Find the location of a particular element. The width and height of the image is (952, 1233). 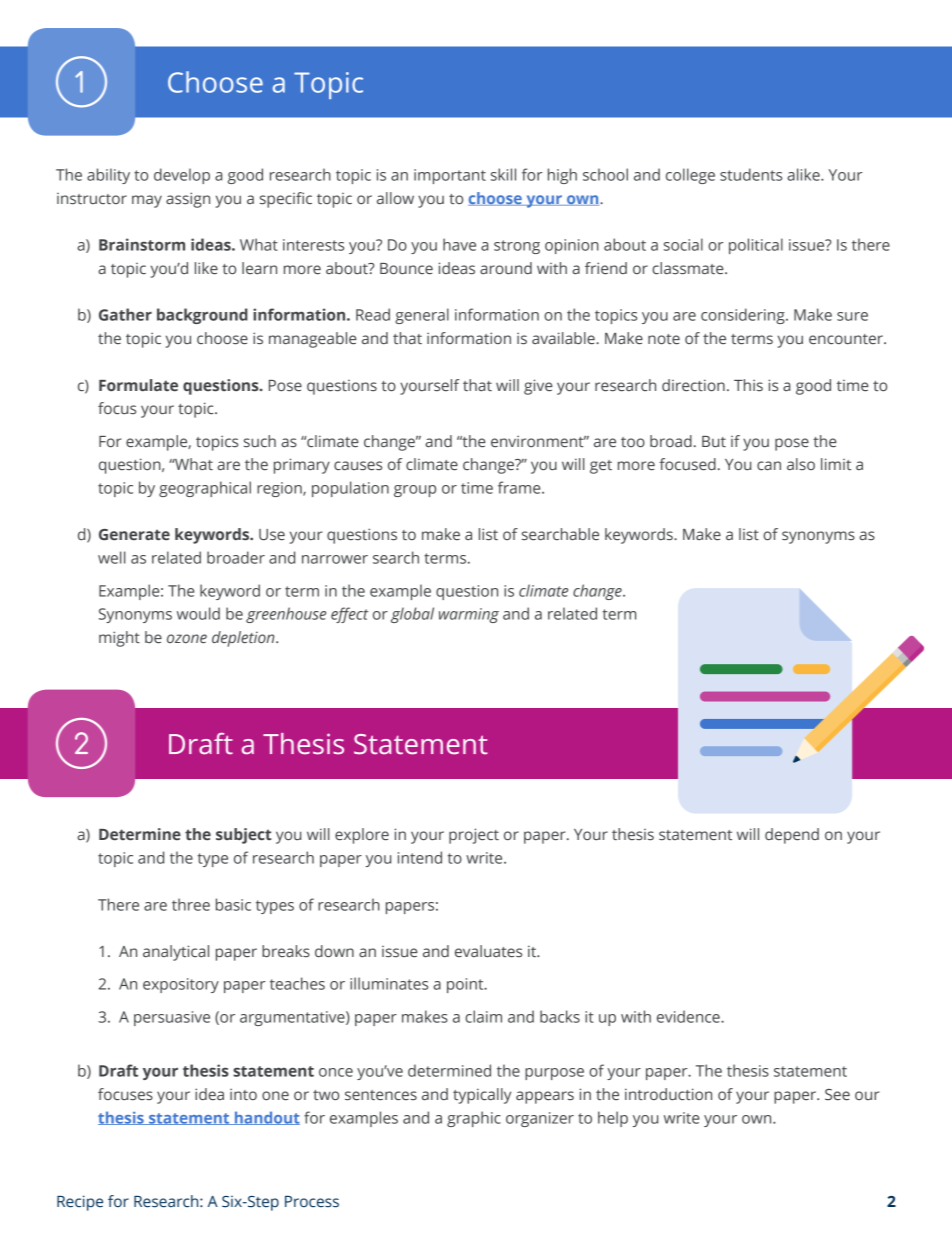

important is located at coordinates (450, 176).
